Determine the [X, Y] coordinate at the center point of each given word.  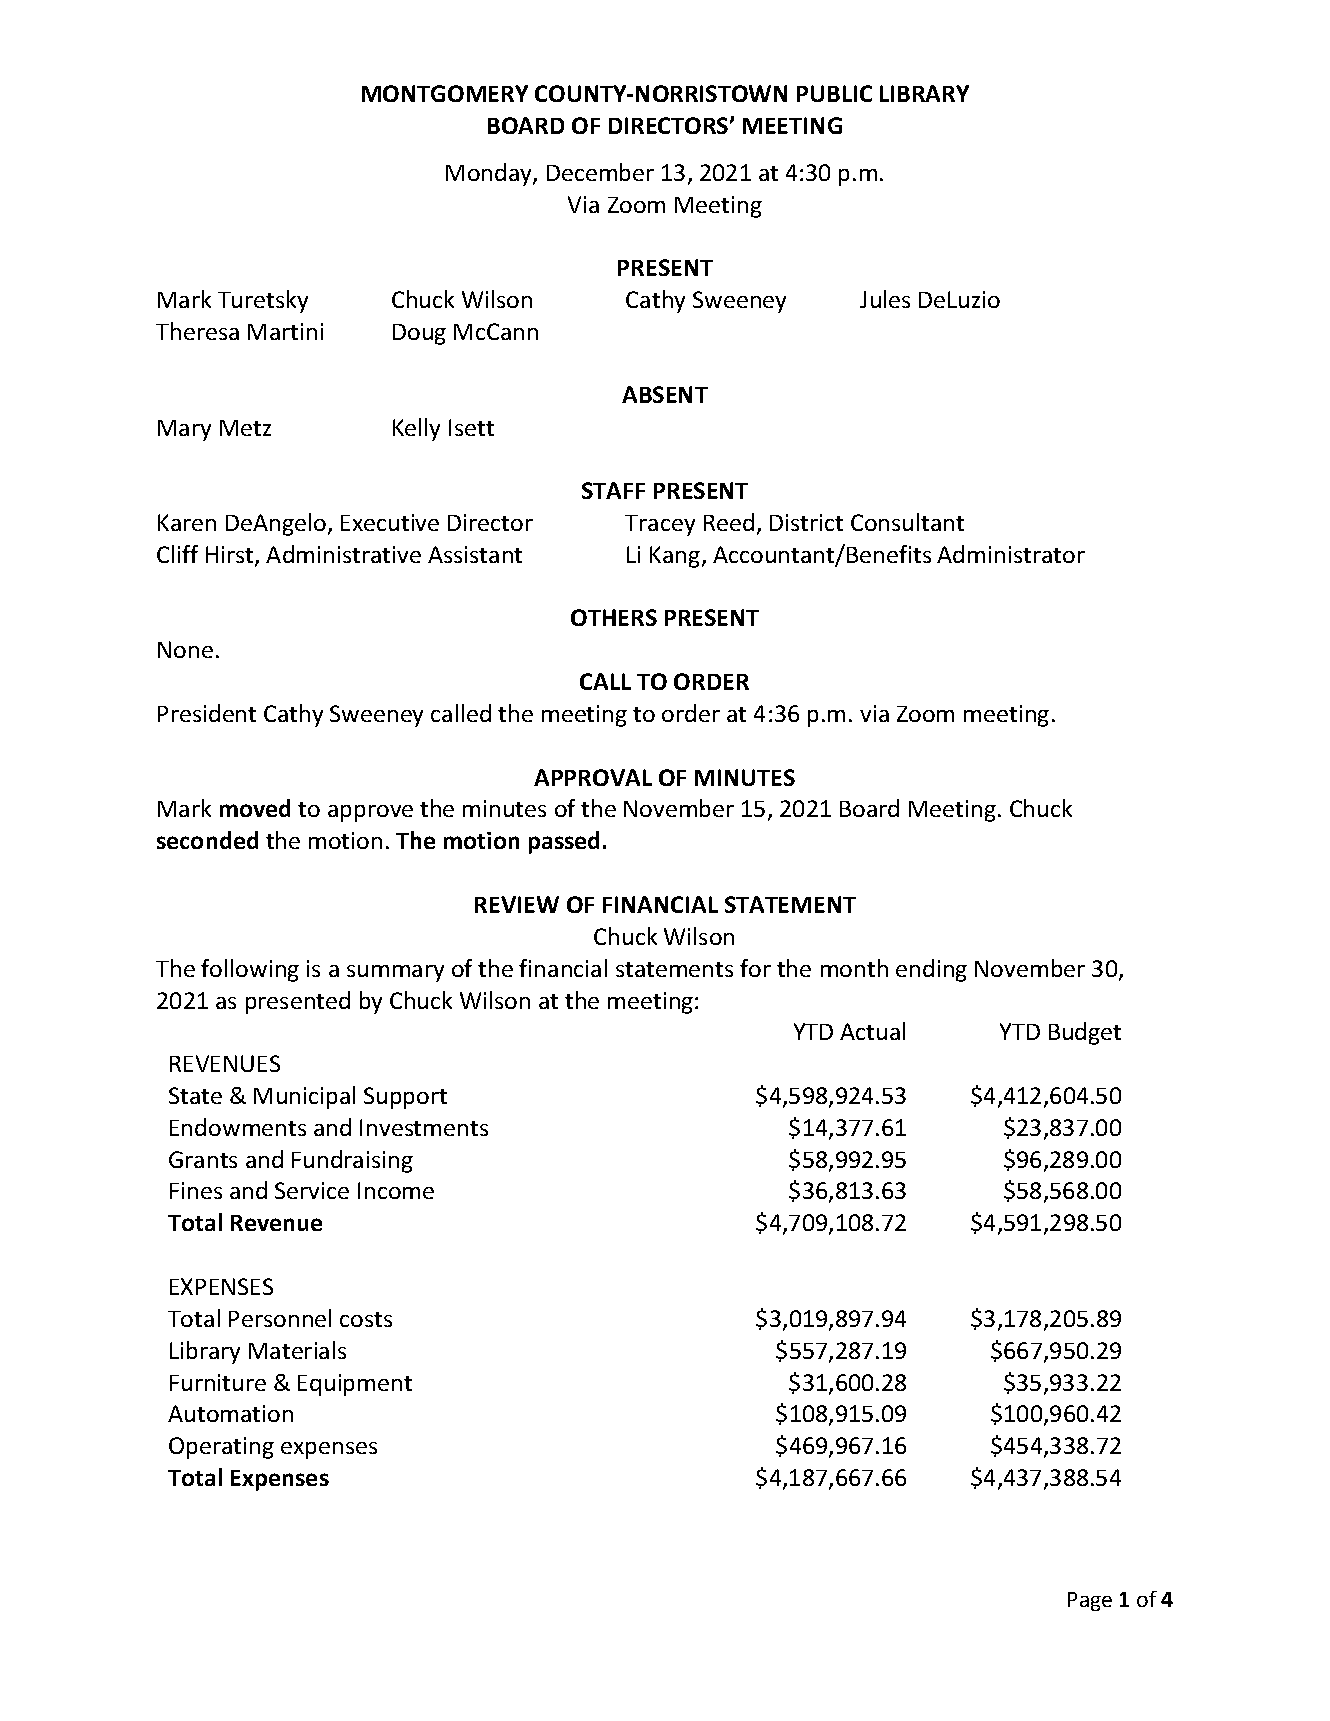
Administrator [1011, 554]
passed [564, 842]
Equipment [355, 1385]
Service [312, 1190]
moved [255, 808]
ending [931, 970]
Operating [221, 1448]
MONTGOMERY [445, 93]
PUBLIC [834, 93]
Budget [1085, 1033]
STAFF [613, 490]
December [600, 172]
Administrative [343, 554]
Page [1090, 1601]
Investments [424, 1127]
